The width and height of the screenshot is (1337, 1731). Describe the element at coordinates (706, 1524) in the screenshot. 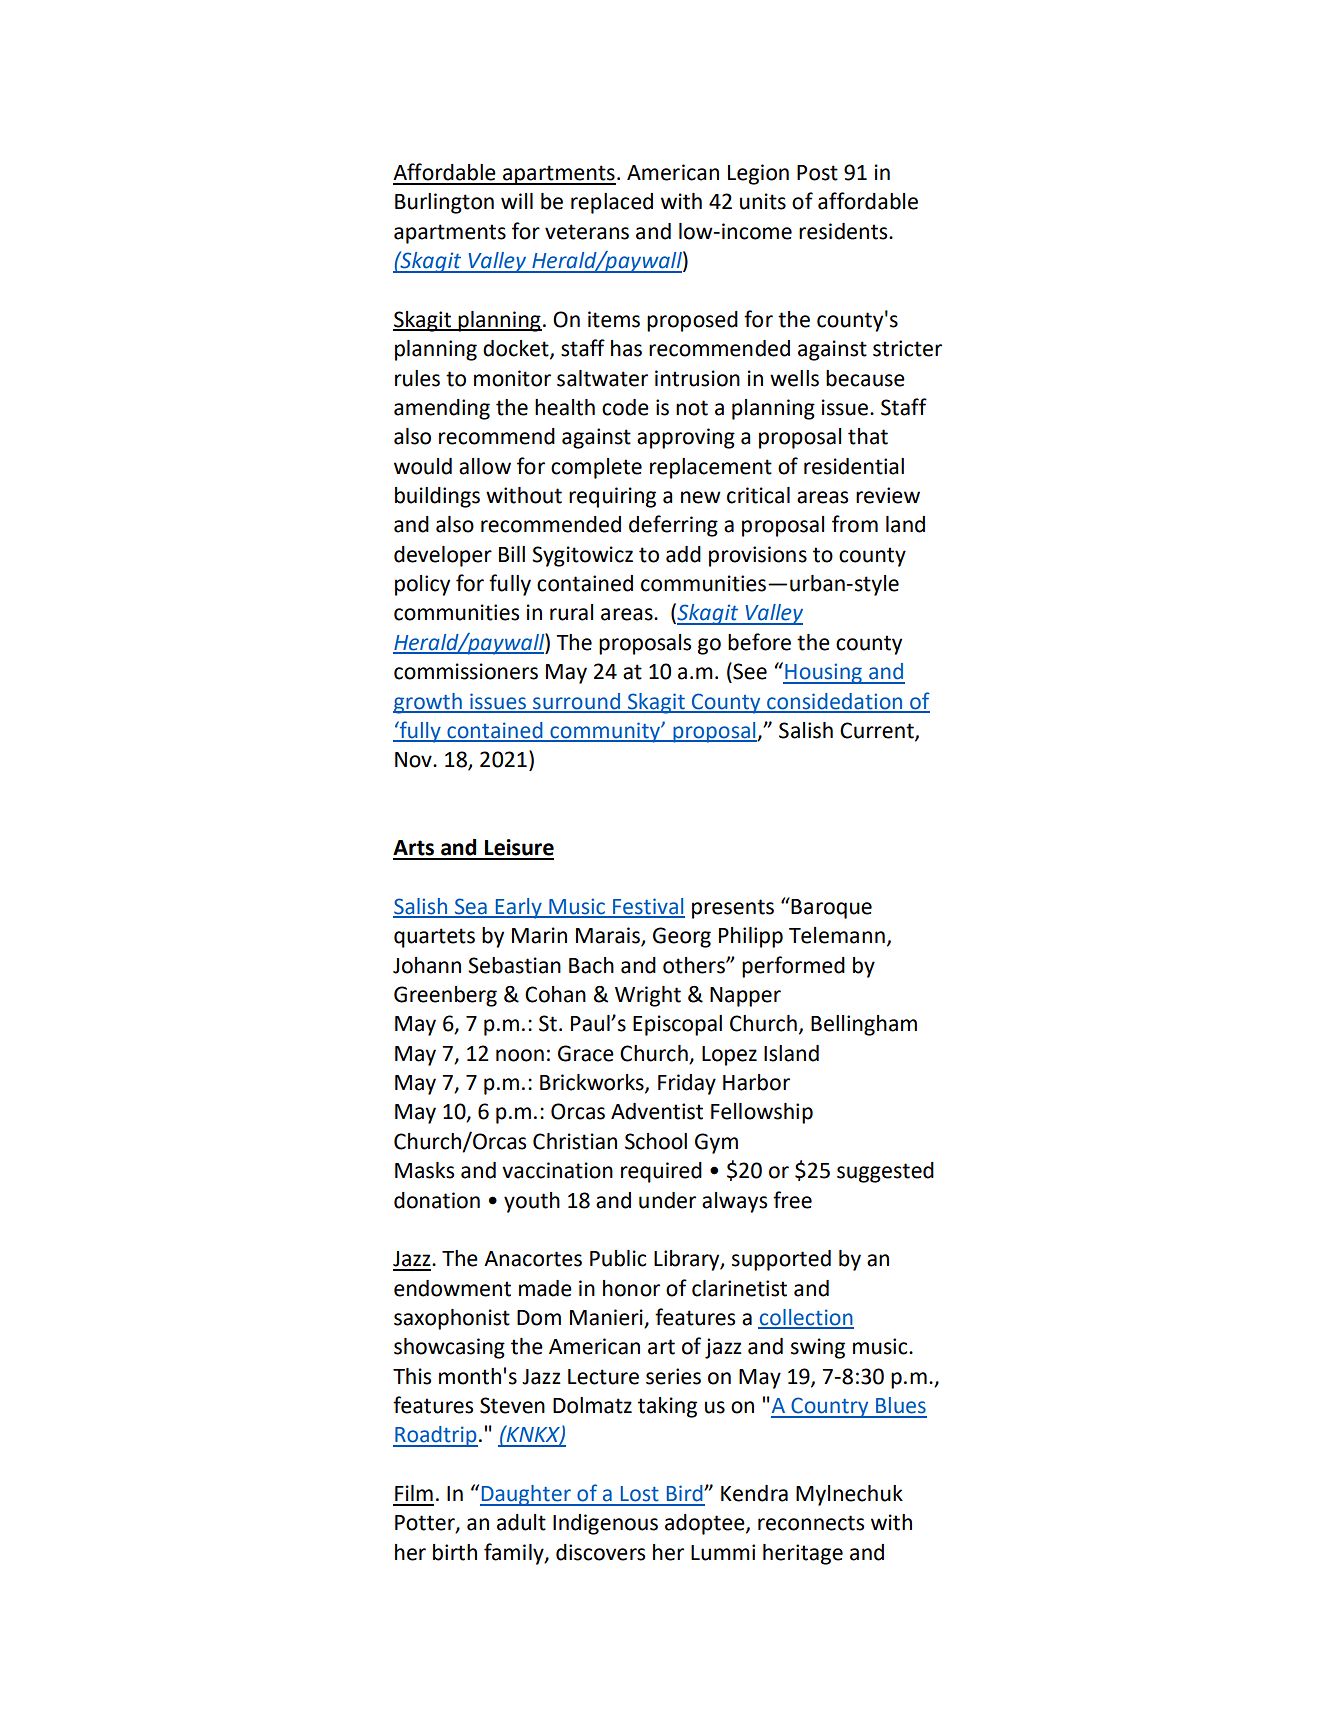

I see `adoptee` at that location.
